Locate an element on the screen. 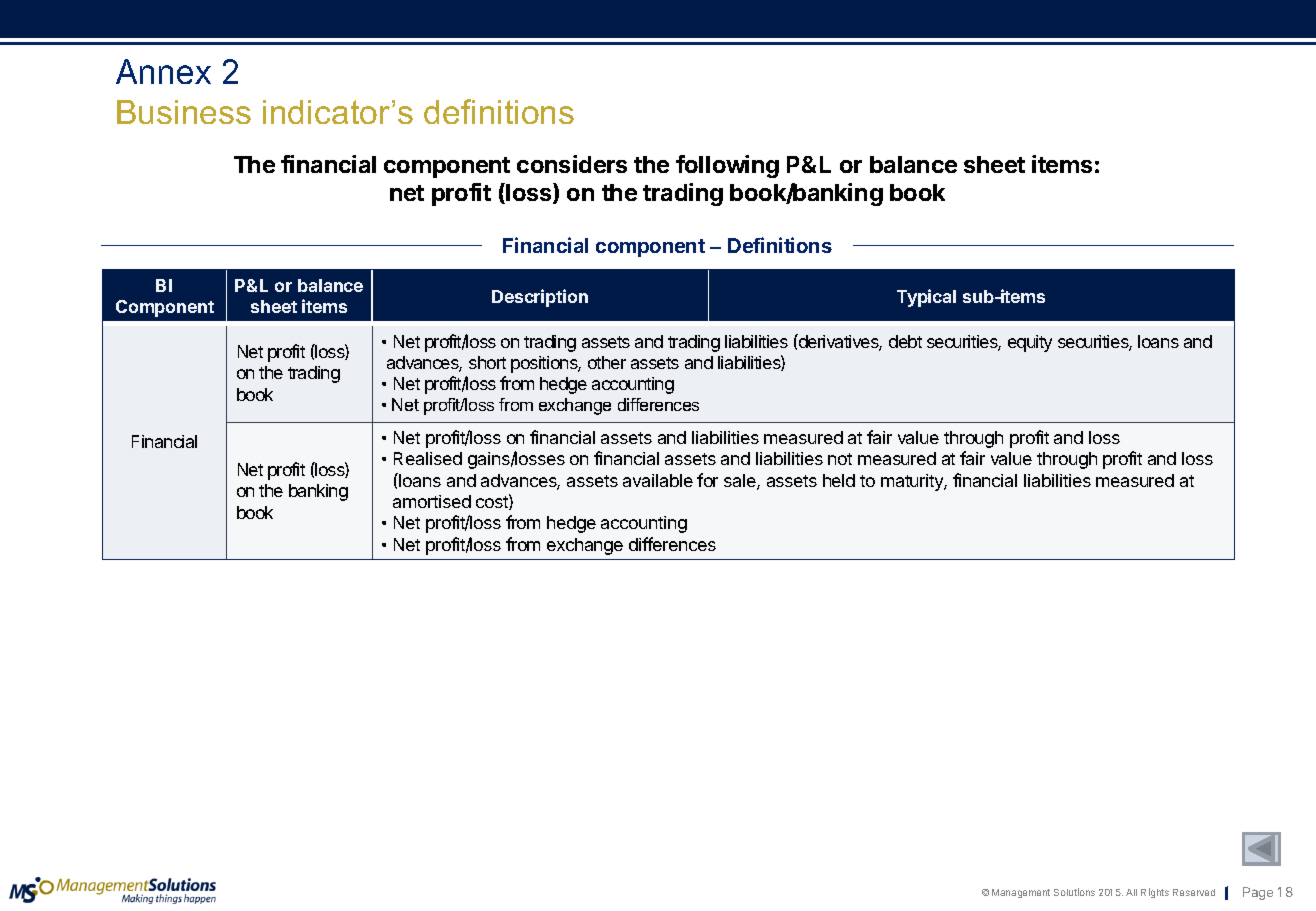 This screenshot has height=911, width=1316. Description is located at coordinates (540, 298).
